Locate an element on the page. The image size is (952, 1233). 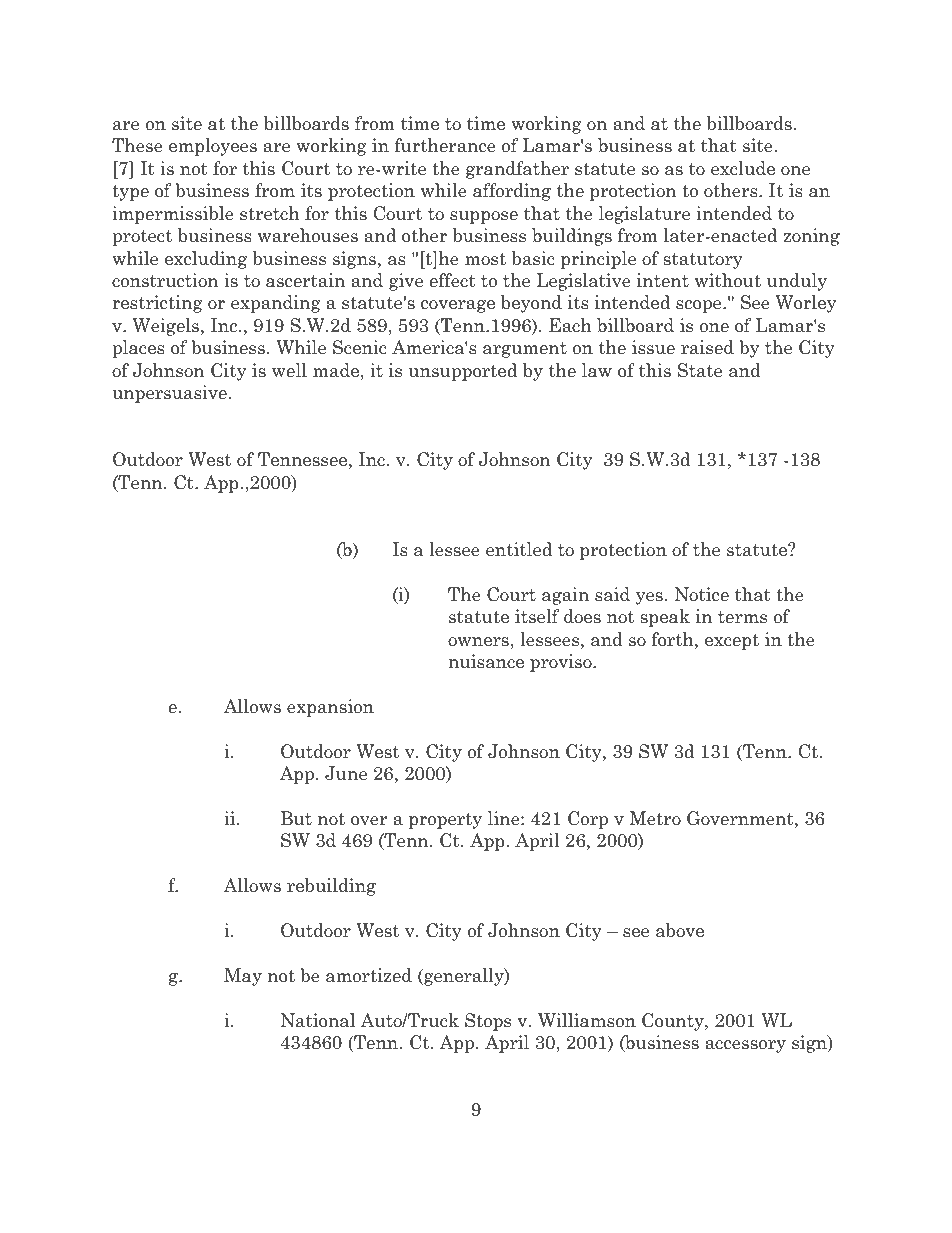
Stops is located at coordinates (488, 1022).
